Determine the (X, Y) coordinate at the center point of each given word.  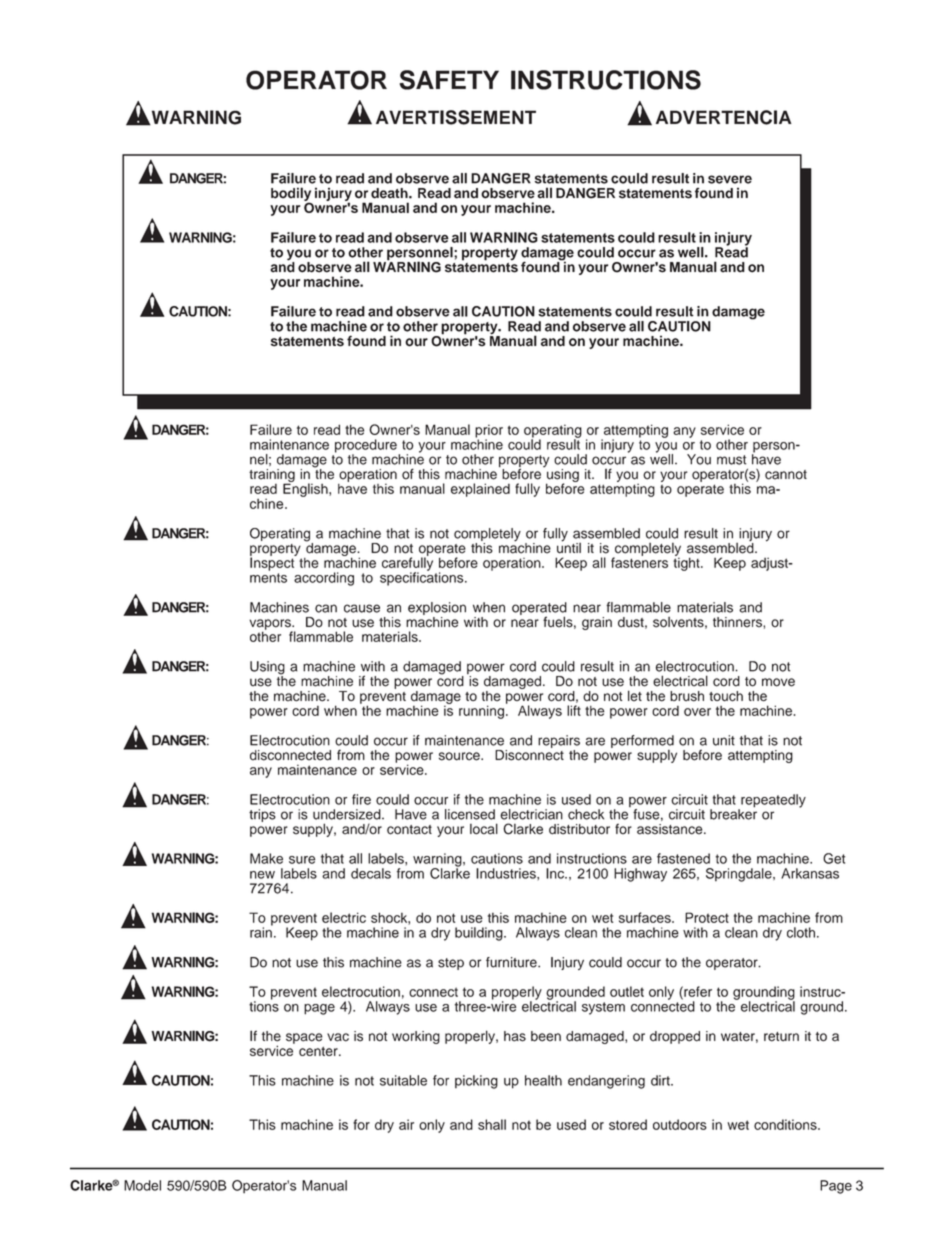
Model (142, 1185)
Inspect (273, 563)
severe (730, 179)
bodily (291, 195)
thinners (738, 622)
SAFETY (449, 80)
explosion (437, 610)
